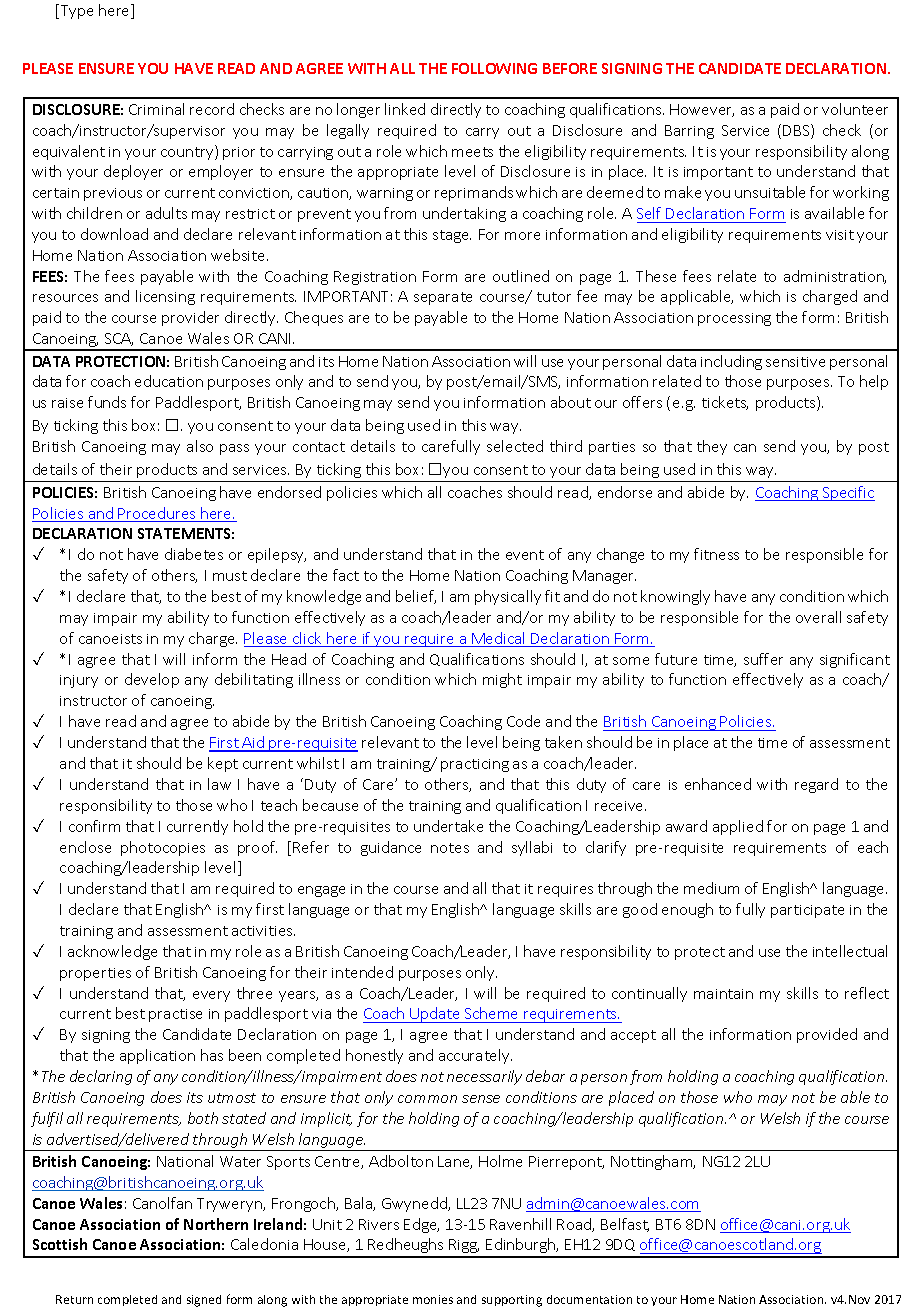 The width and height of the screenshot is (924, 1308). I want to click on photocopies, so click(163, 848).
